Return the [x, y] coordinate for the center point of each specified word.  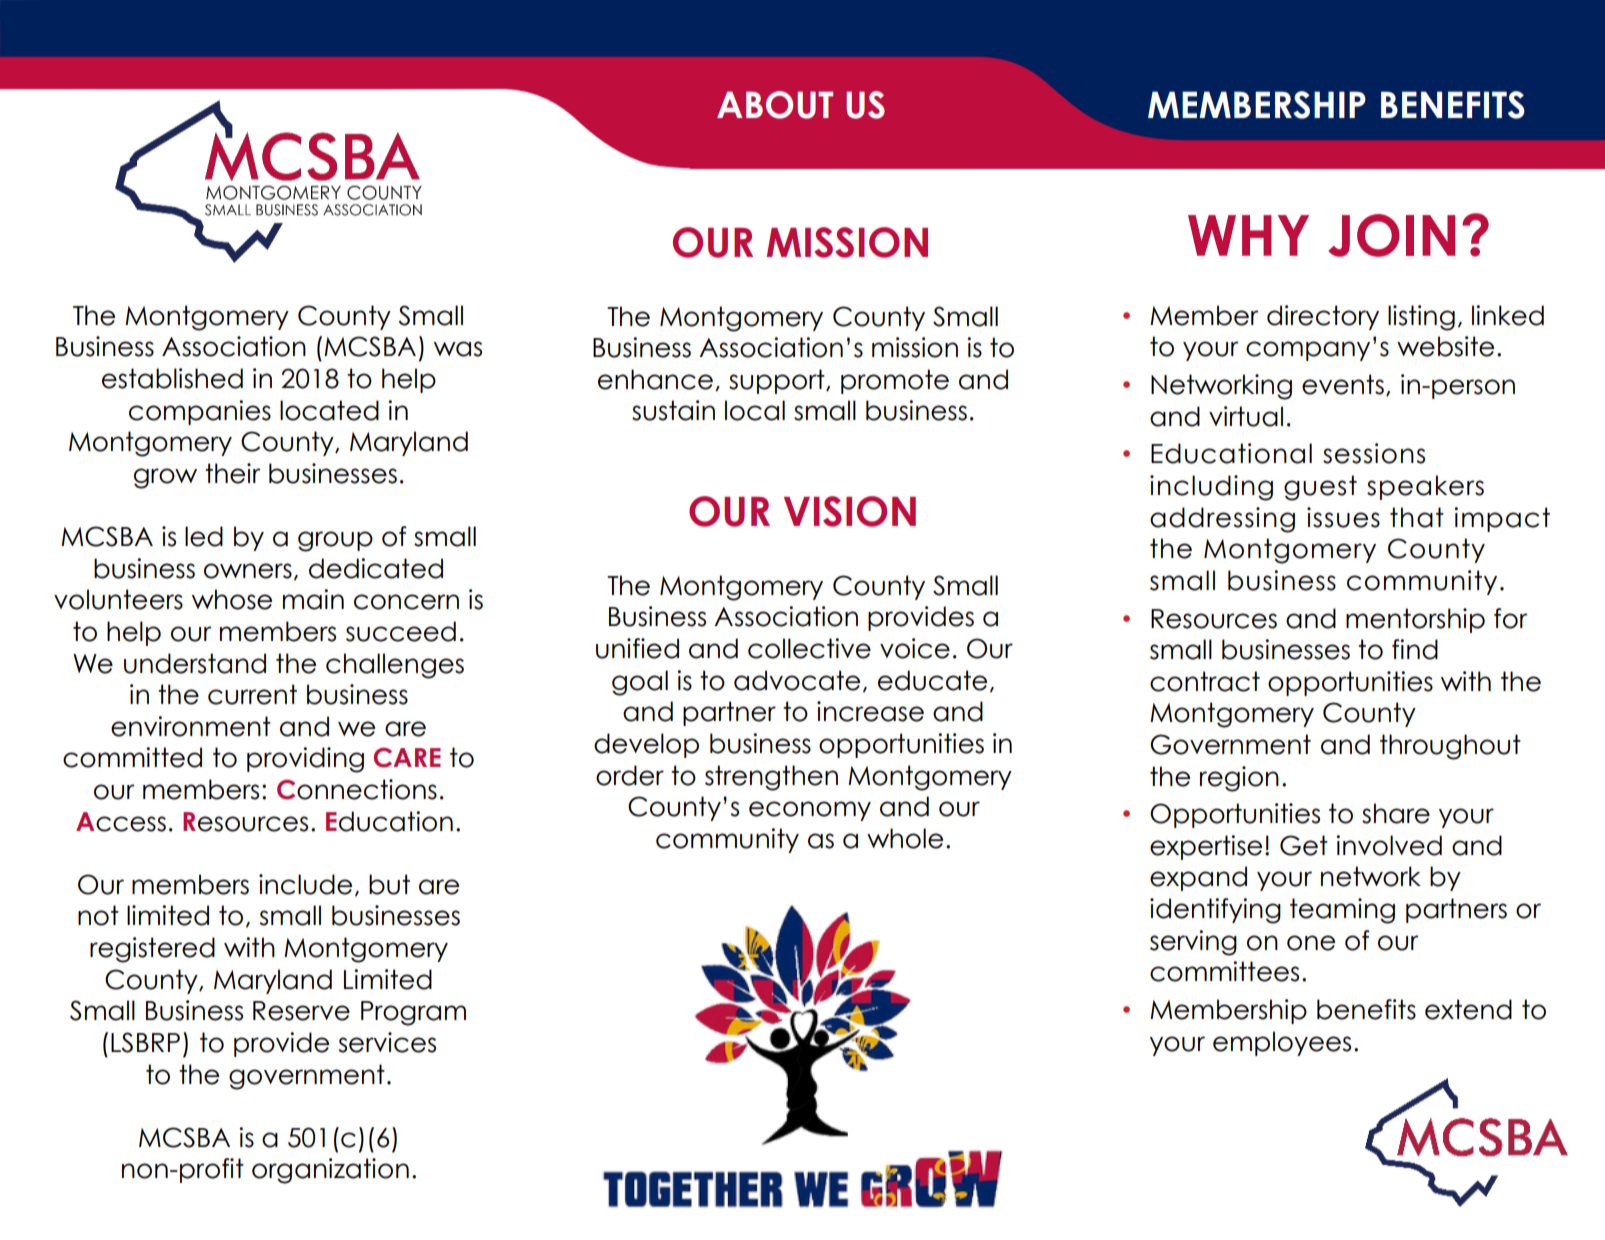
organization [330, 1171]
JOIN [1392, 235]
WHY [1248, 235]
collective [809, 648]
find [1415, 649]
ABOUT [775, 105]
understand [195, 663]
